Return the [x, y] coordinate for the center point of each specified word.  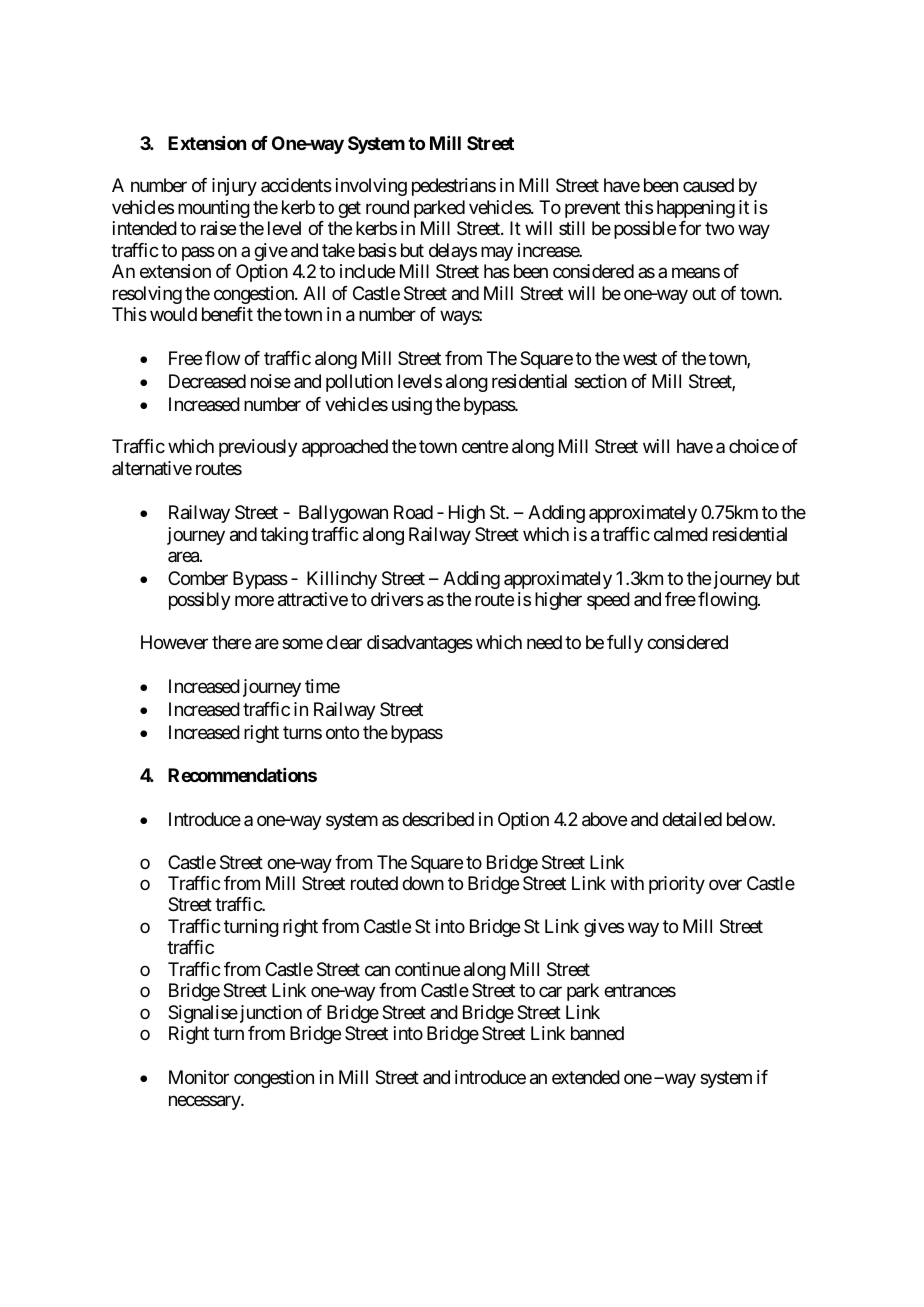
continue [427, 969]
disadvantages [420, 644]
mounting [214, 209]
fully [625, 644]
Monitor [199, 1077]
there [231, 642]
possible [645, 230]
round [387, 207]
